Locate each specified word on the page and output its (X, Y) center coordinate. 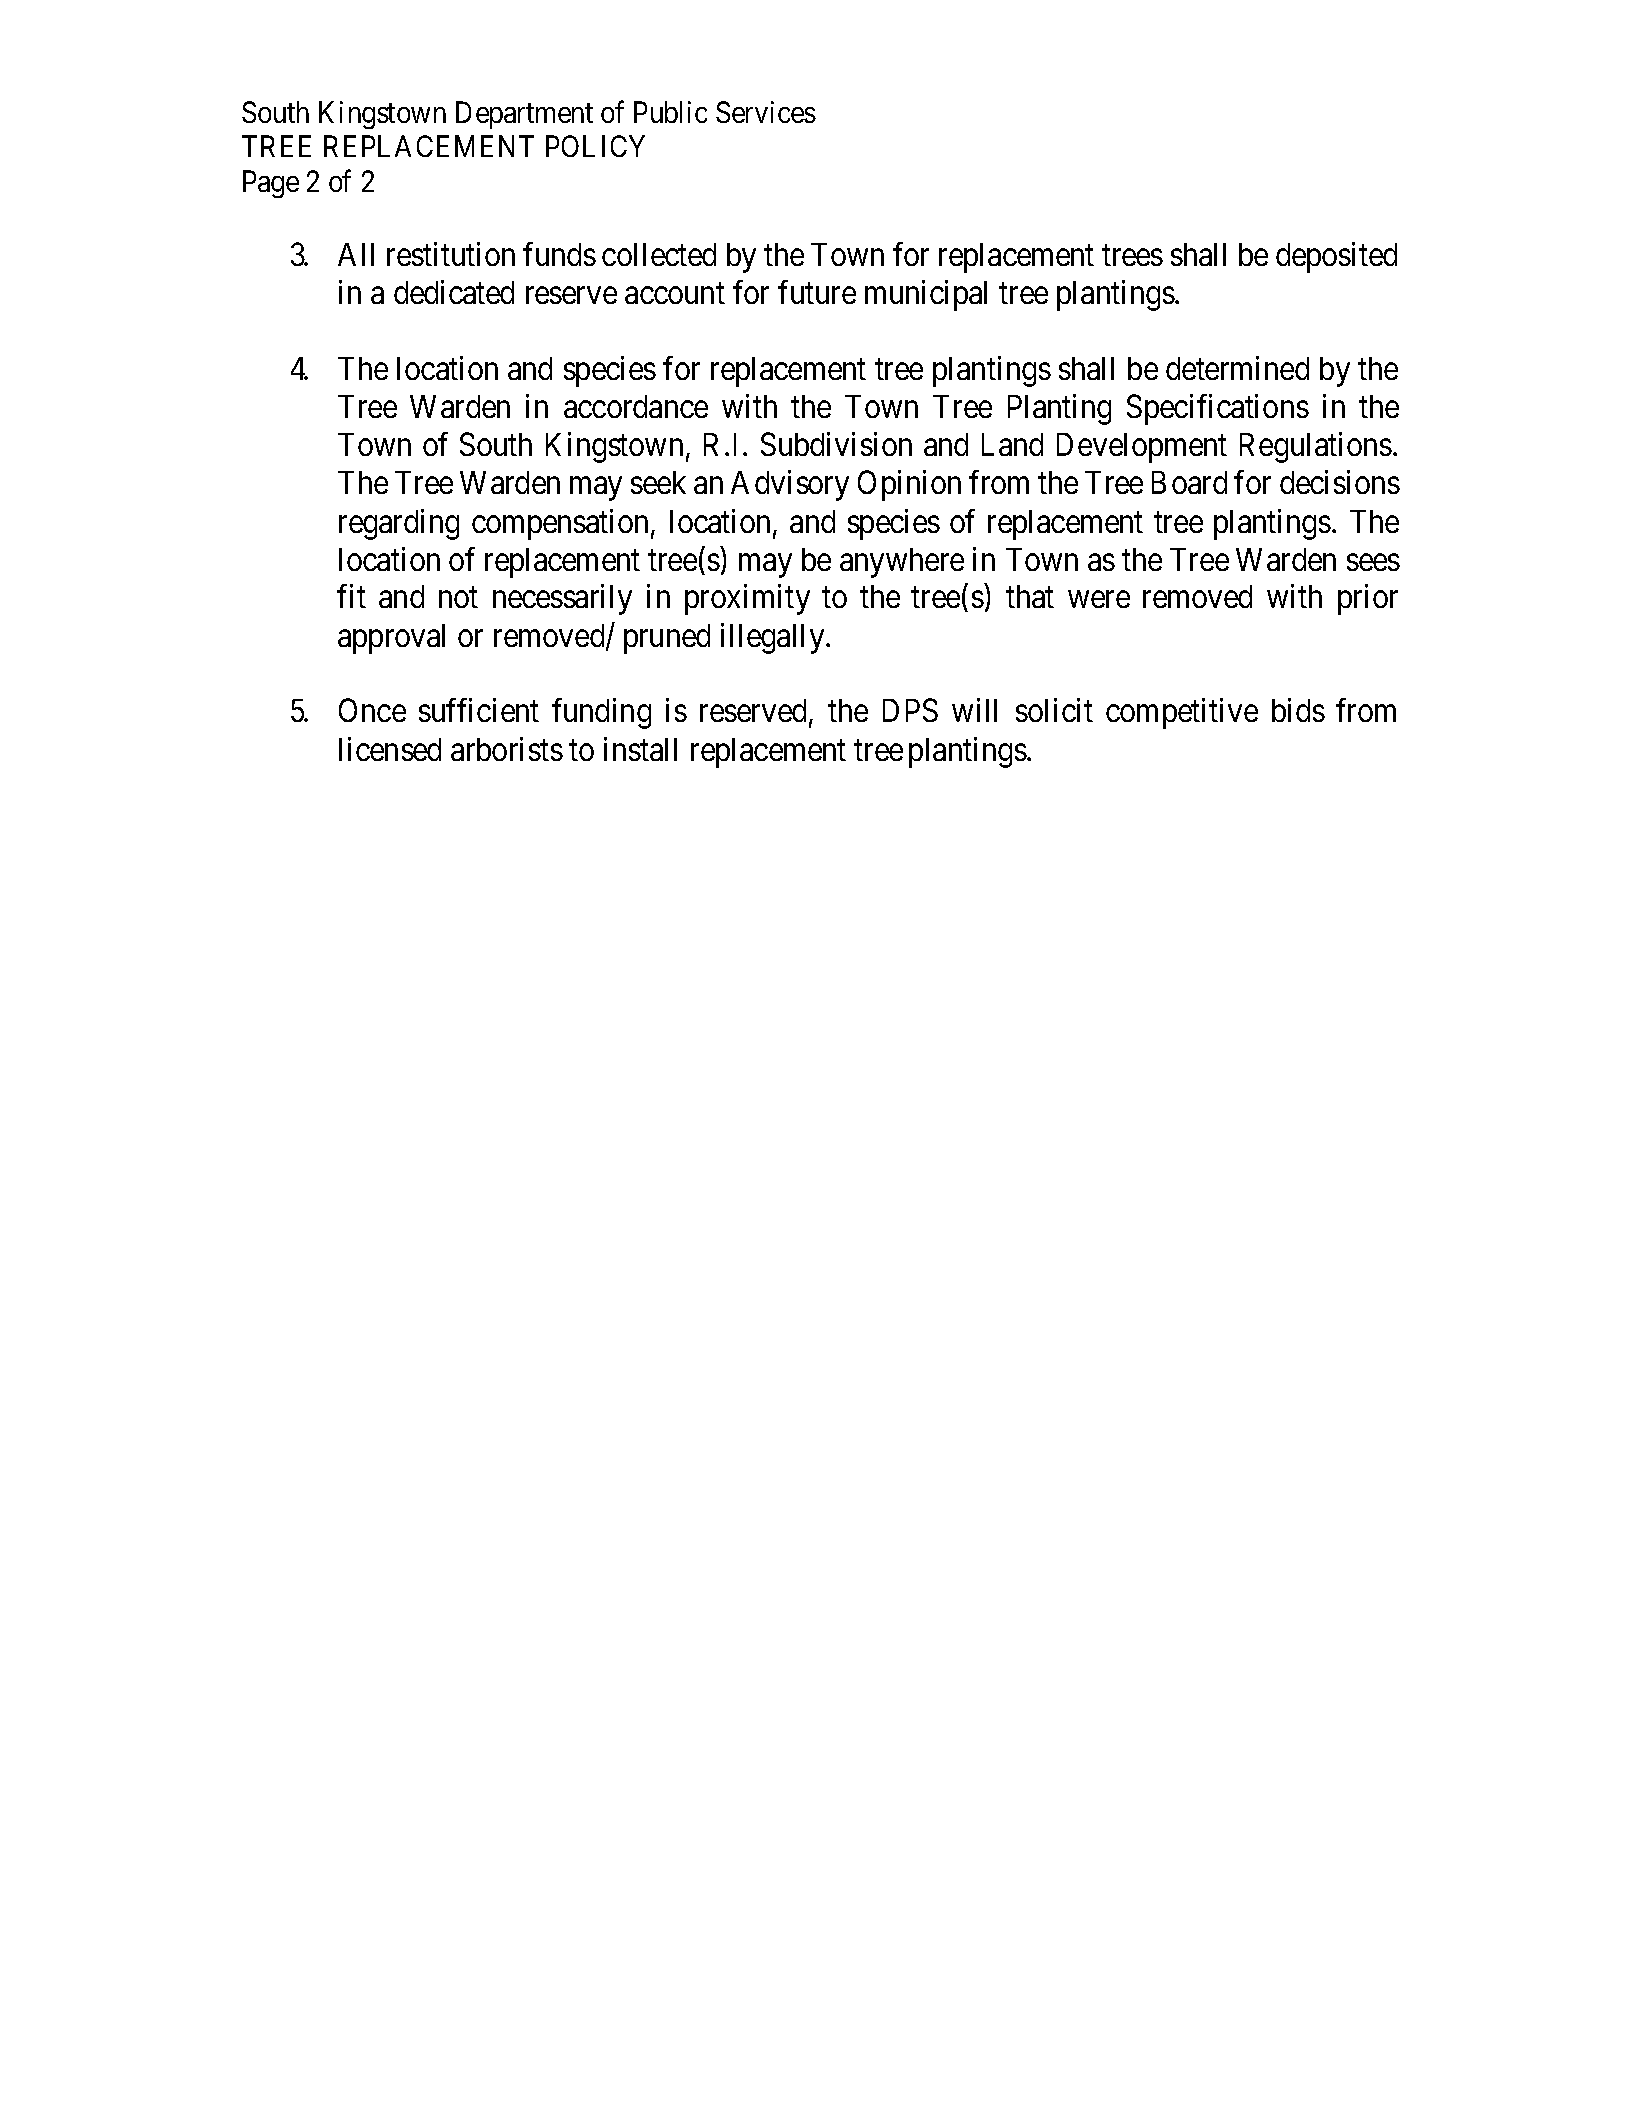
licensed (390, 749)
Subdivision (836, 444)
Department (524, 115)
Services (766, 112)
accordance (636, 406)
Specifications (1218, 409)
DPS (910, 710)
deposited (1336, 257)
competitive (1182, 713)
